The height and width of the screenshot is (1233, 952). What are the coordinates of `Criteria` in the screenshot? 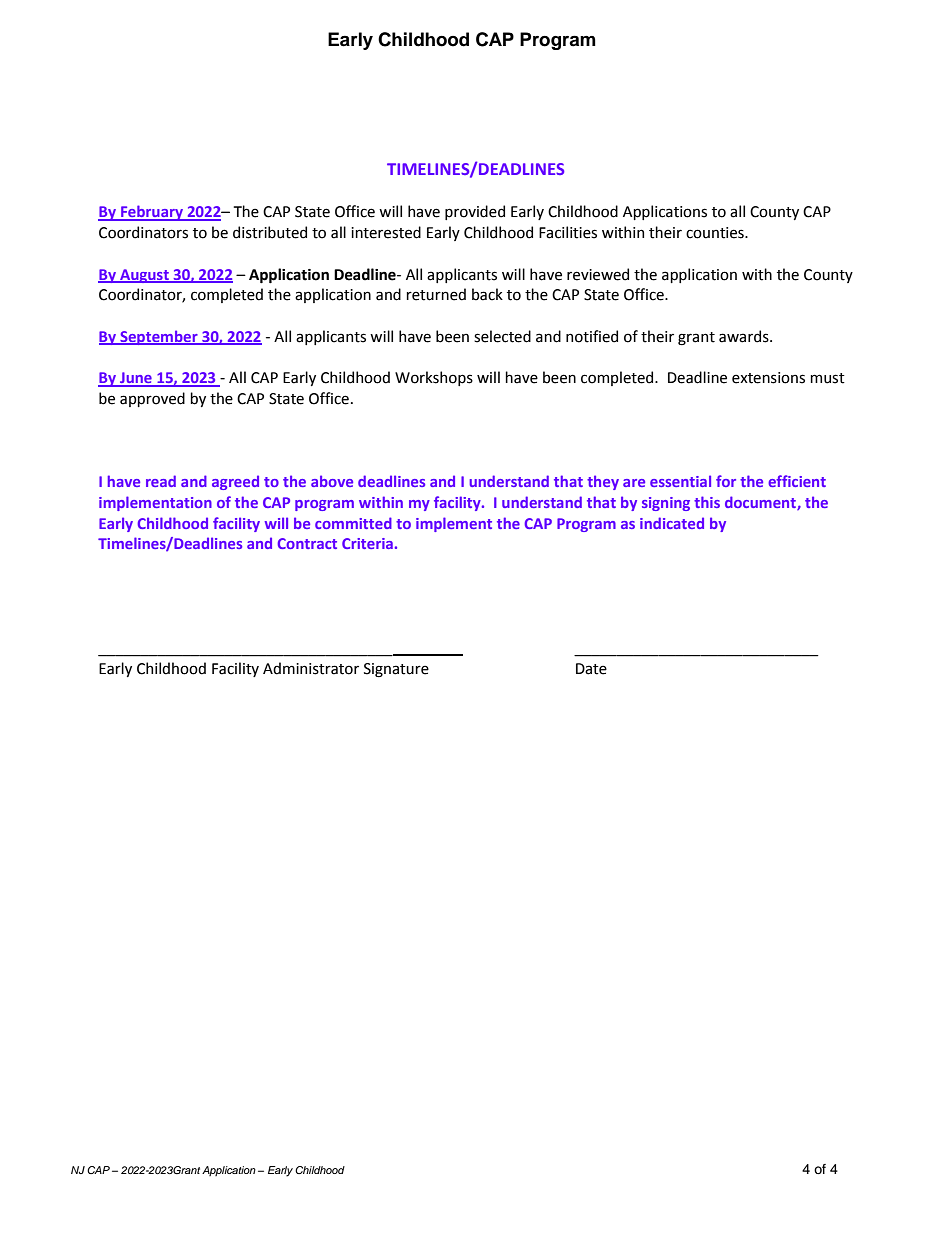 It's located at (367, 543).
